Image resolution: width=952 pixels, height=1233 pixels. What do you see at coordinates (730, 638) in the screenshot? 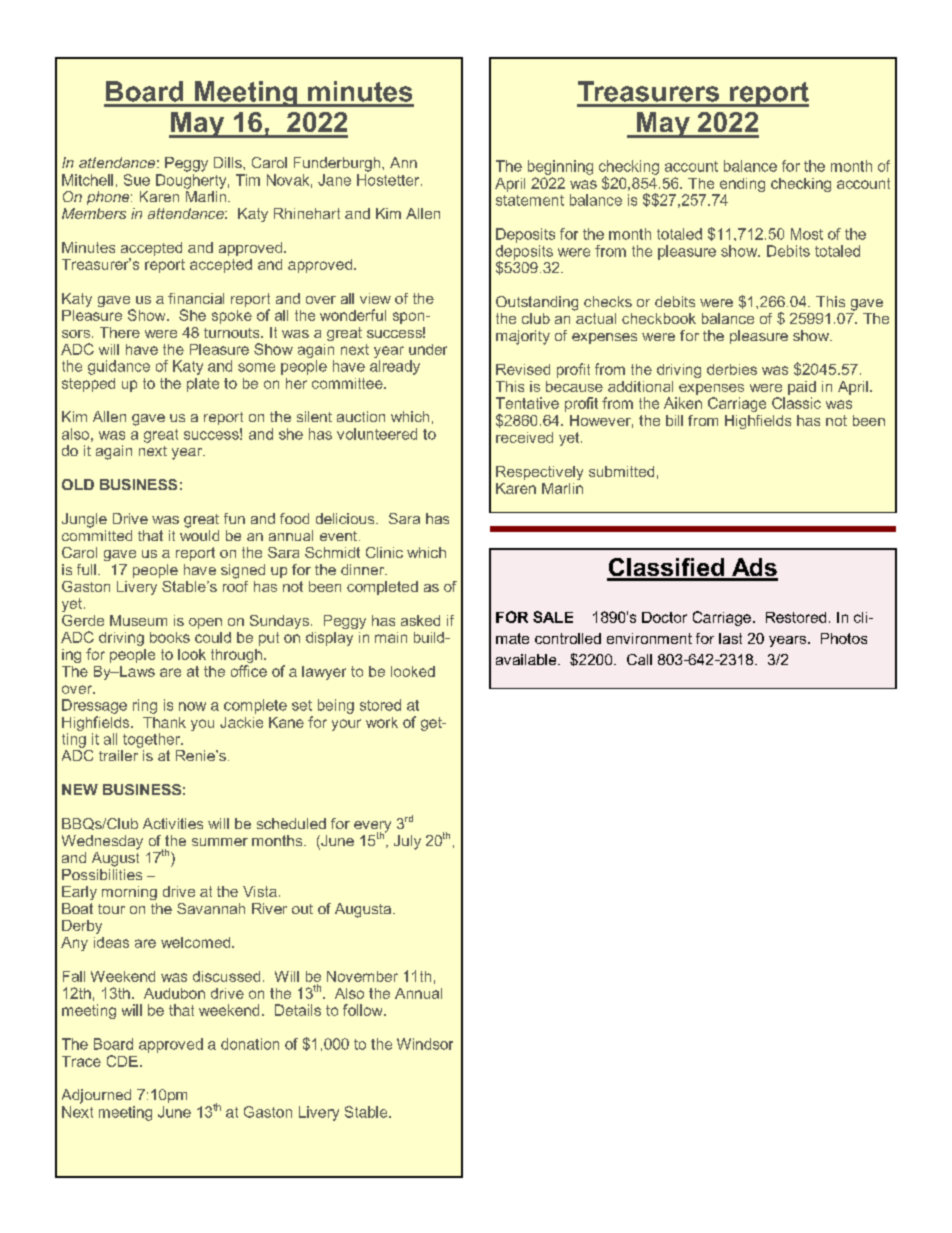
I see `last` at bounding box center [730, 638].
